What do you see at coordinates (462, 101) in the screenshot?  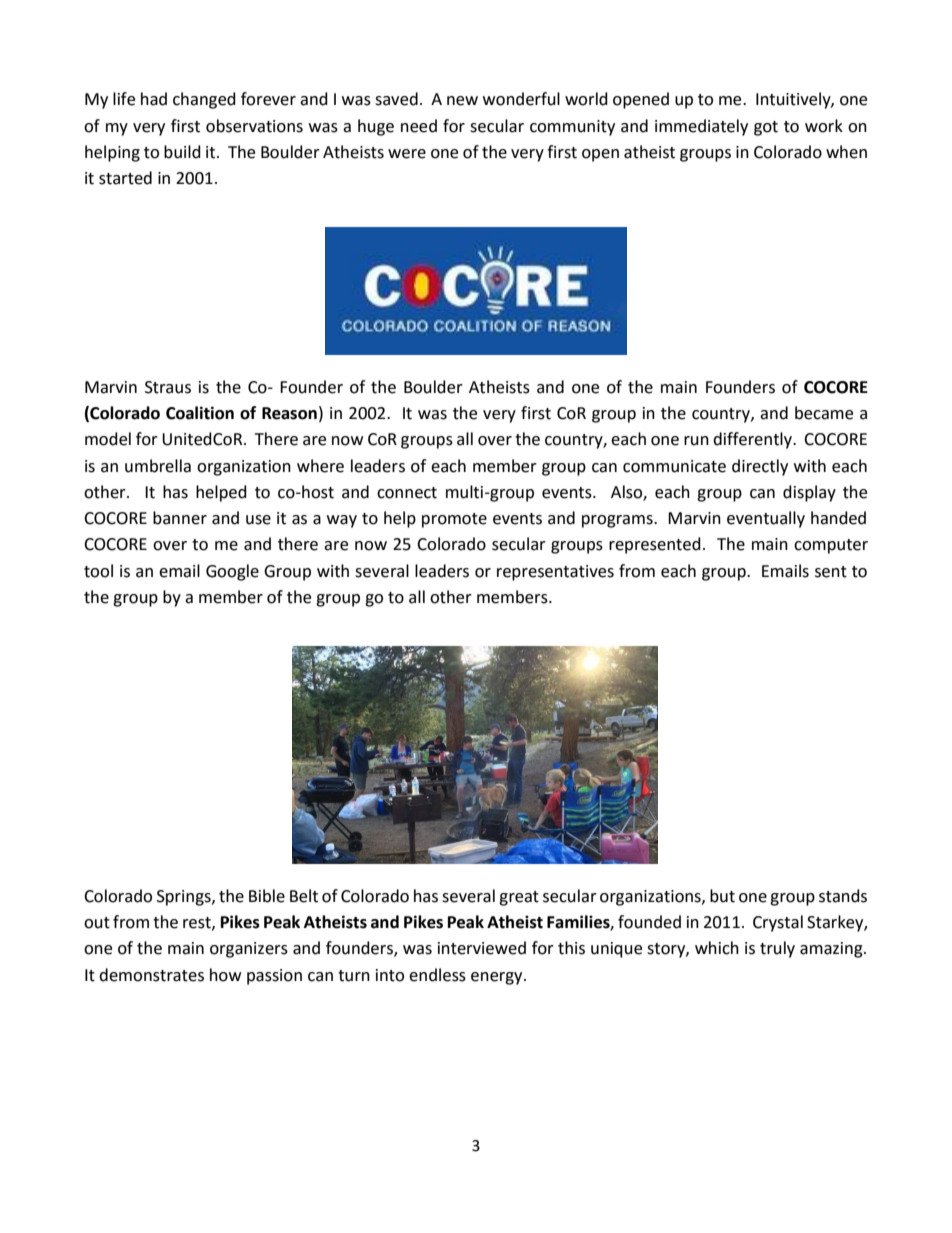 I see `new` at bounding box center [462, 101].
